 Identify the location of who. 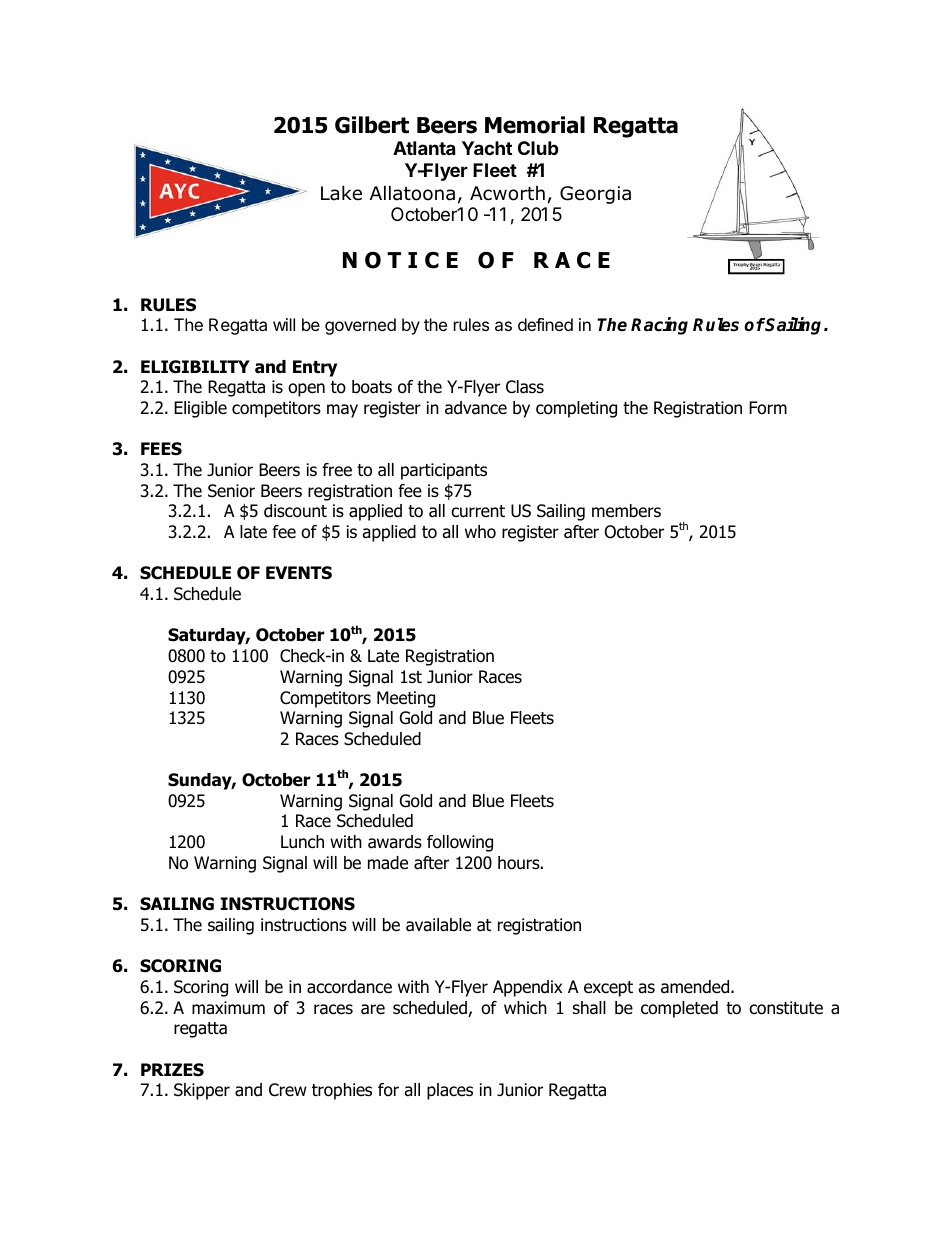
(480, 532).
